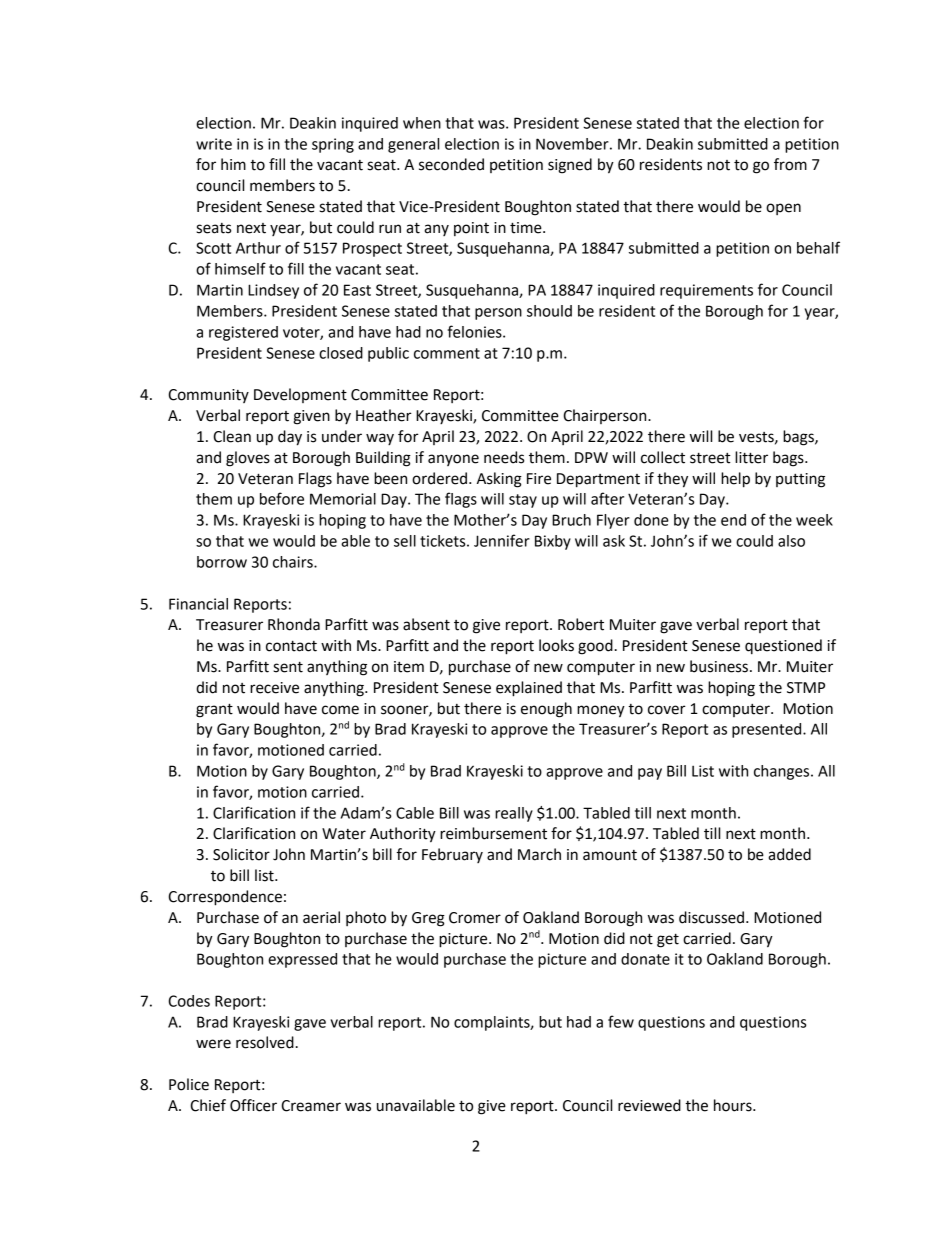 This image has width=952, height=1233. What do you see at coordinates (751, 457) in the image?
I see `litter` at bounding box center [751, 457].
